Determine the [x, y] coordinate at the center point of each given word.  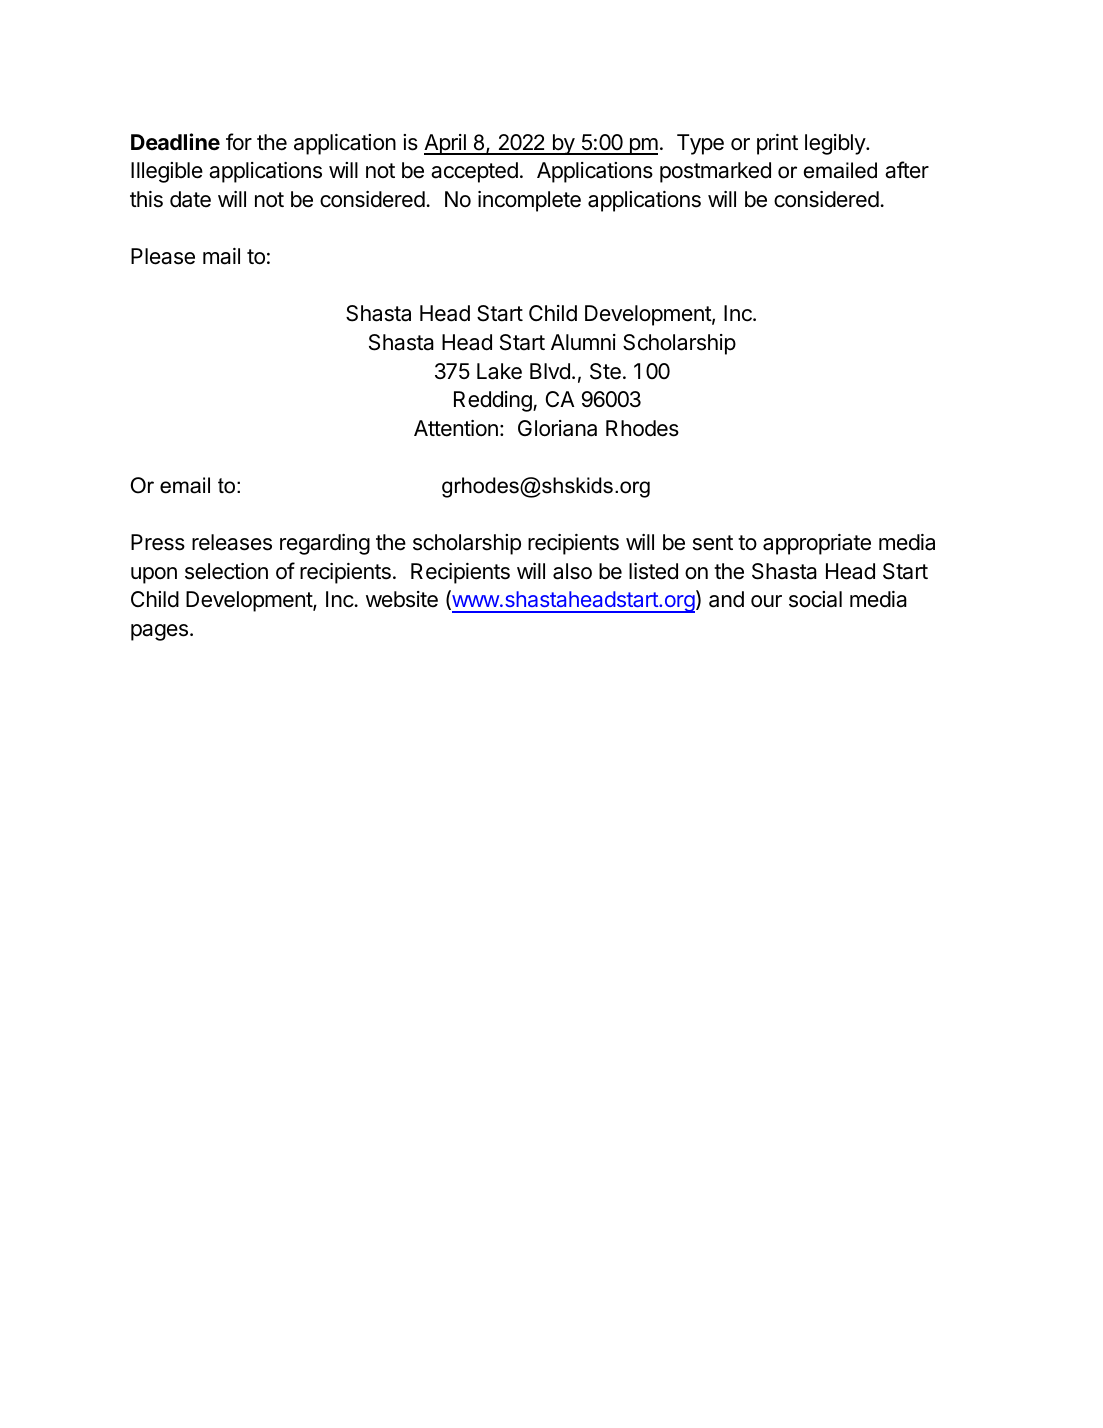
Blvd [550, 371]
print [777, 144]
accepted [474, 172]
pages [159, 632]
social [815, 599]
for [239, 142]
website [402, 599]
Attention [456, 428]
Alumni [583, 342]
